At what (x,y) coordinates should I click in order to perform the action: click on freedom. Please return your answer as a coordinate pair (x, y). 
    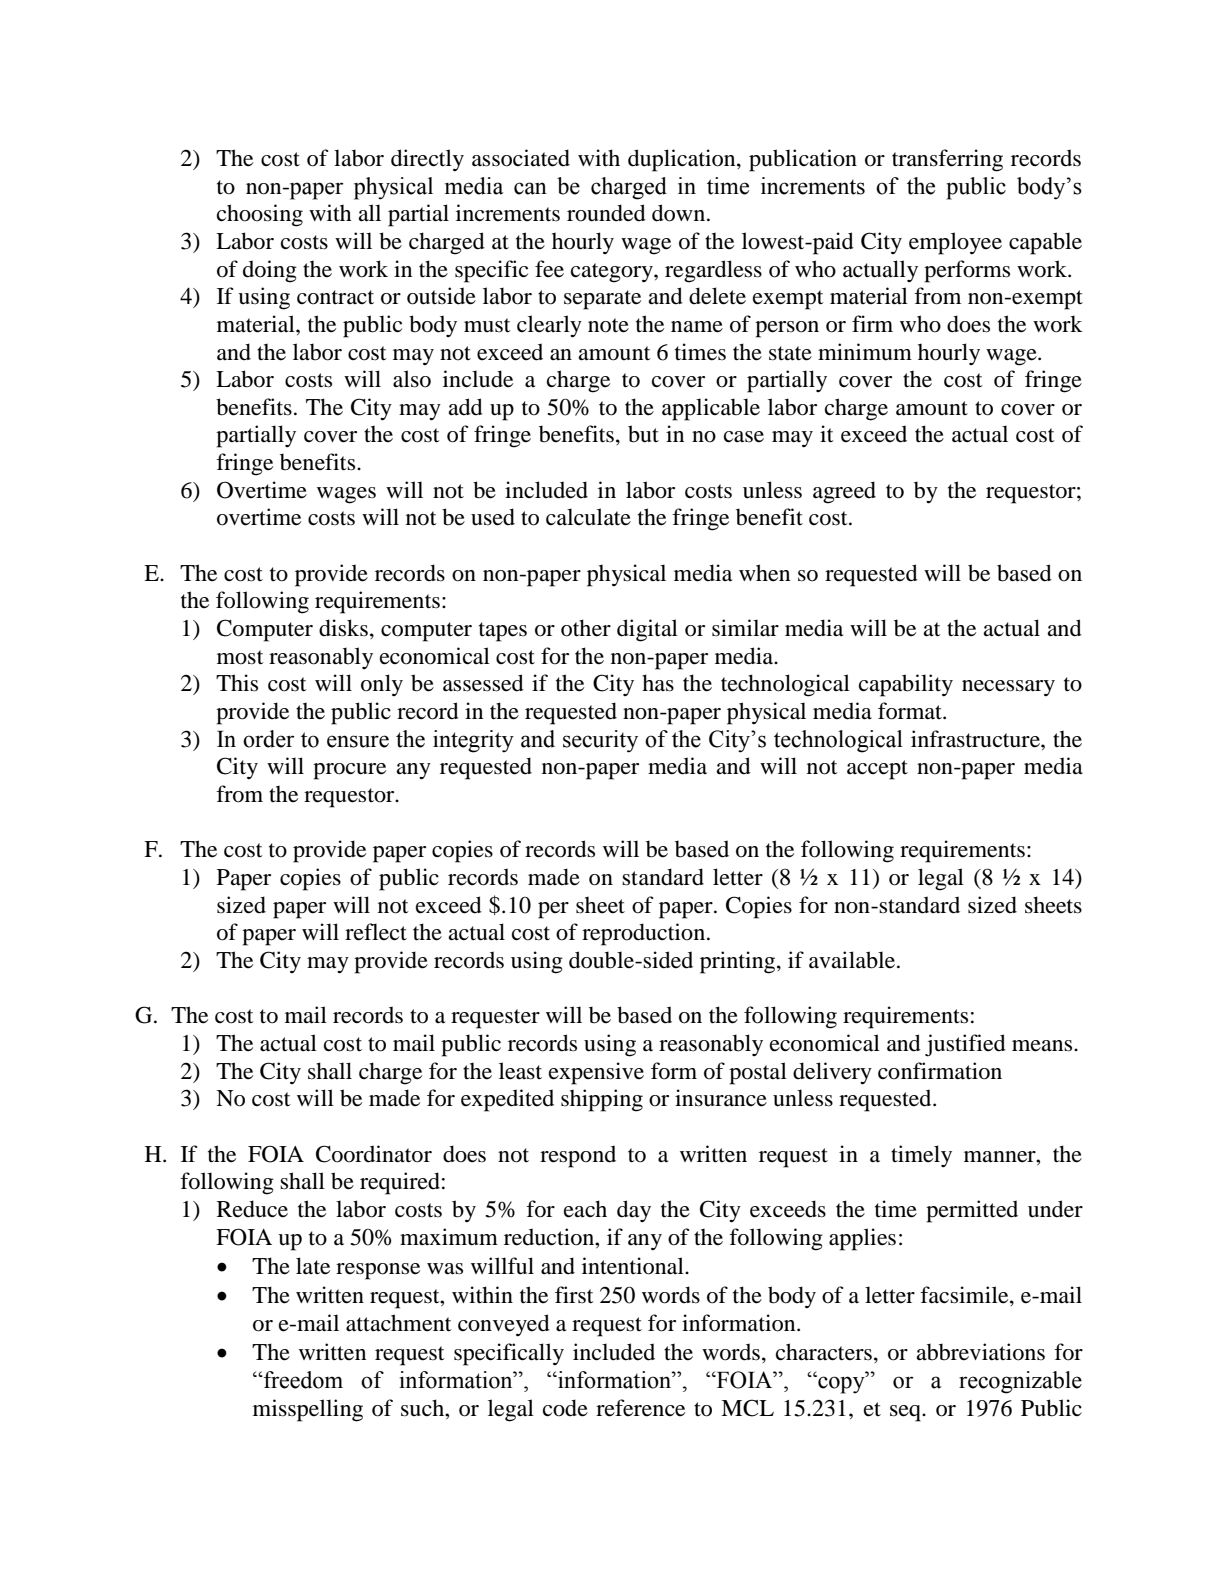
    Looking at the image, I should click on (302, 1380).
